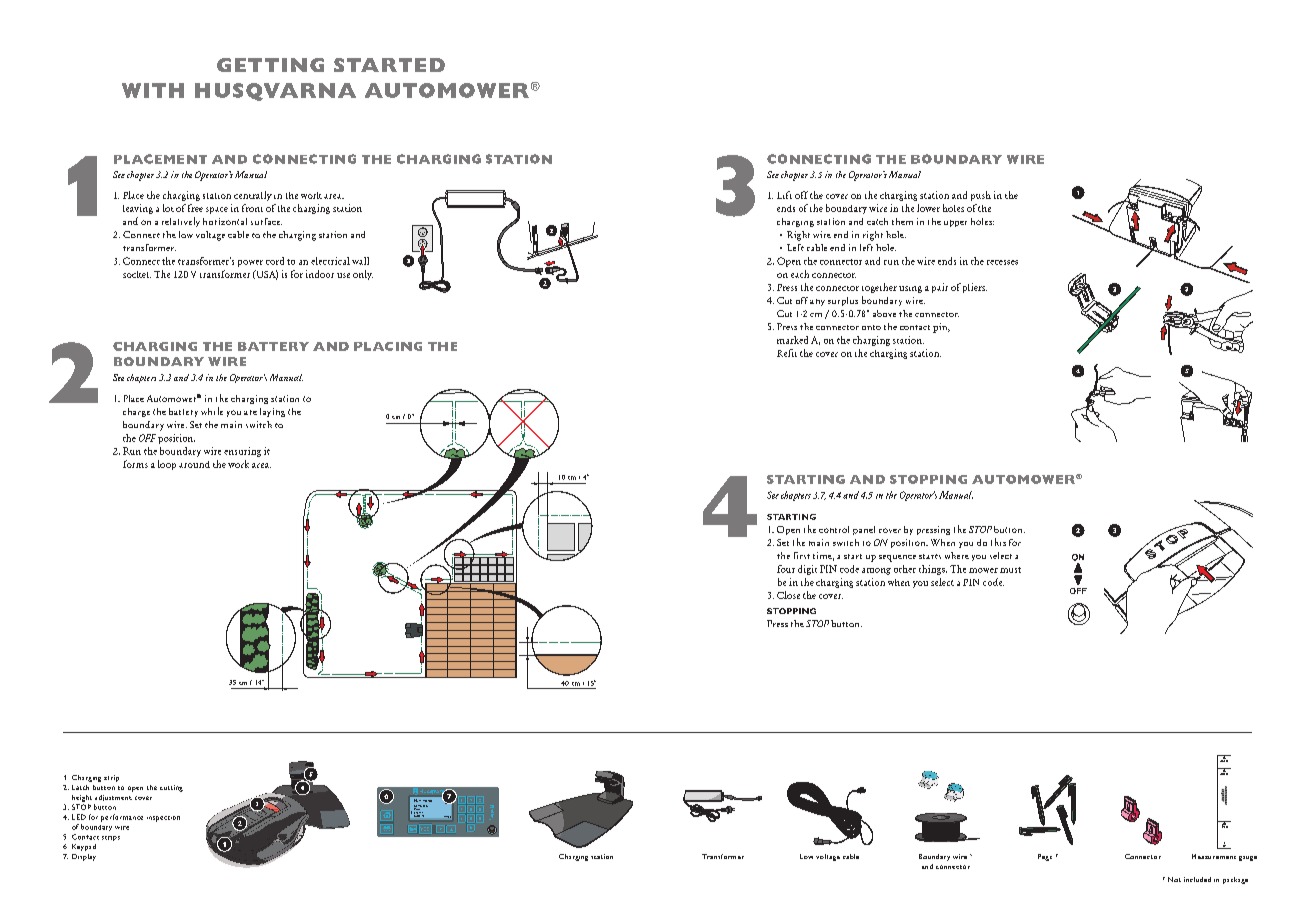  Describe the element at coordinates (217, 210) in the screenshot. I see `space` at that location.
